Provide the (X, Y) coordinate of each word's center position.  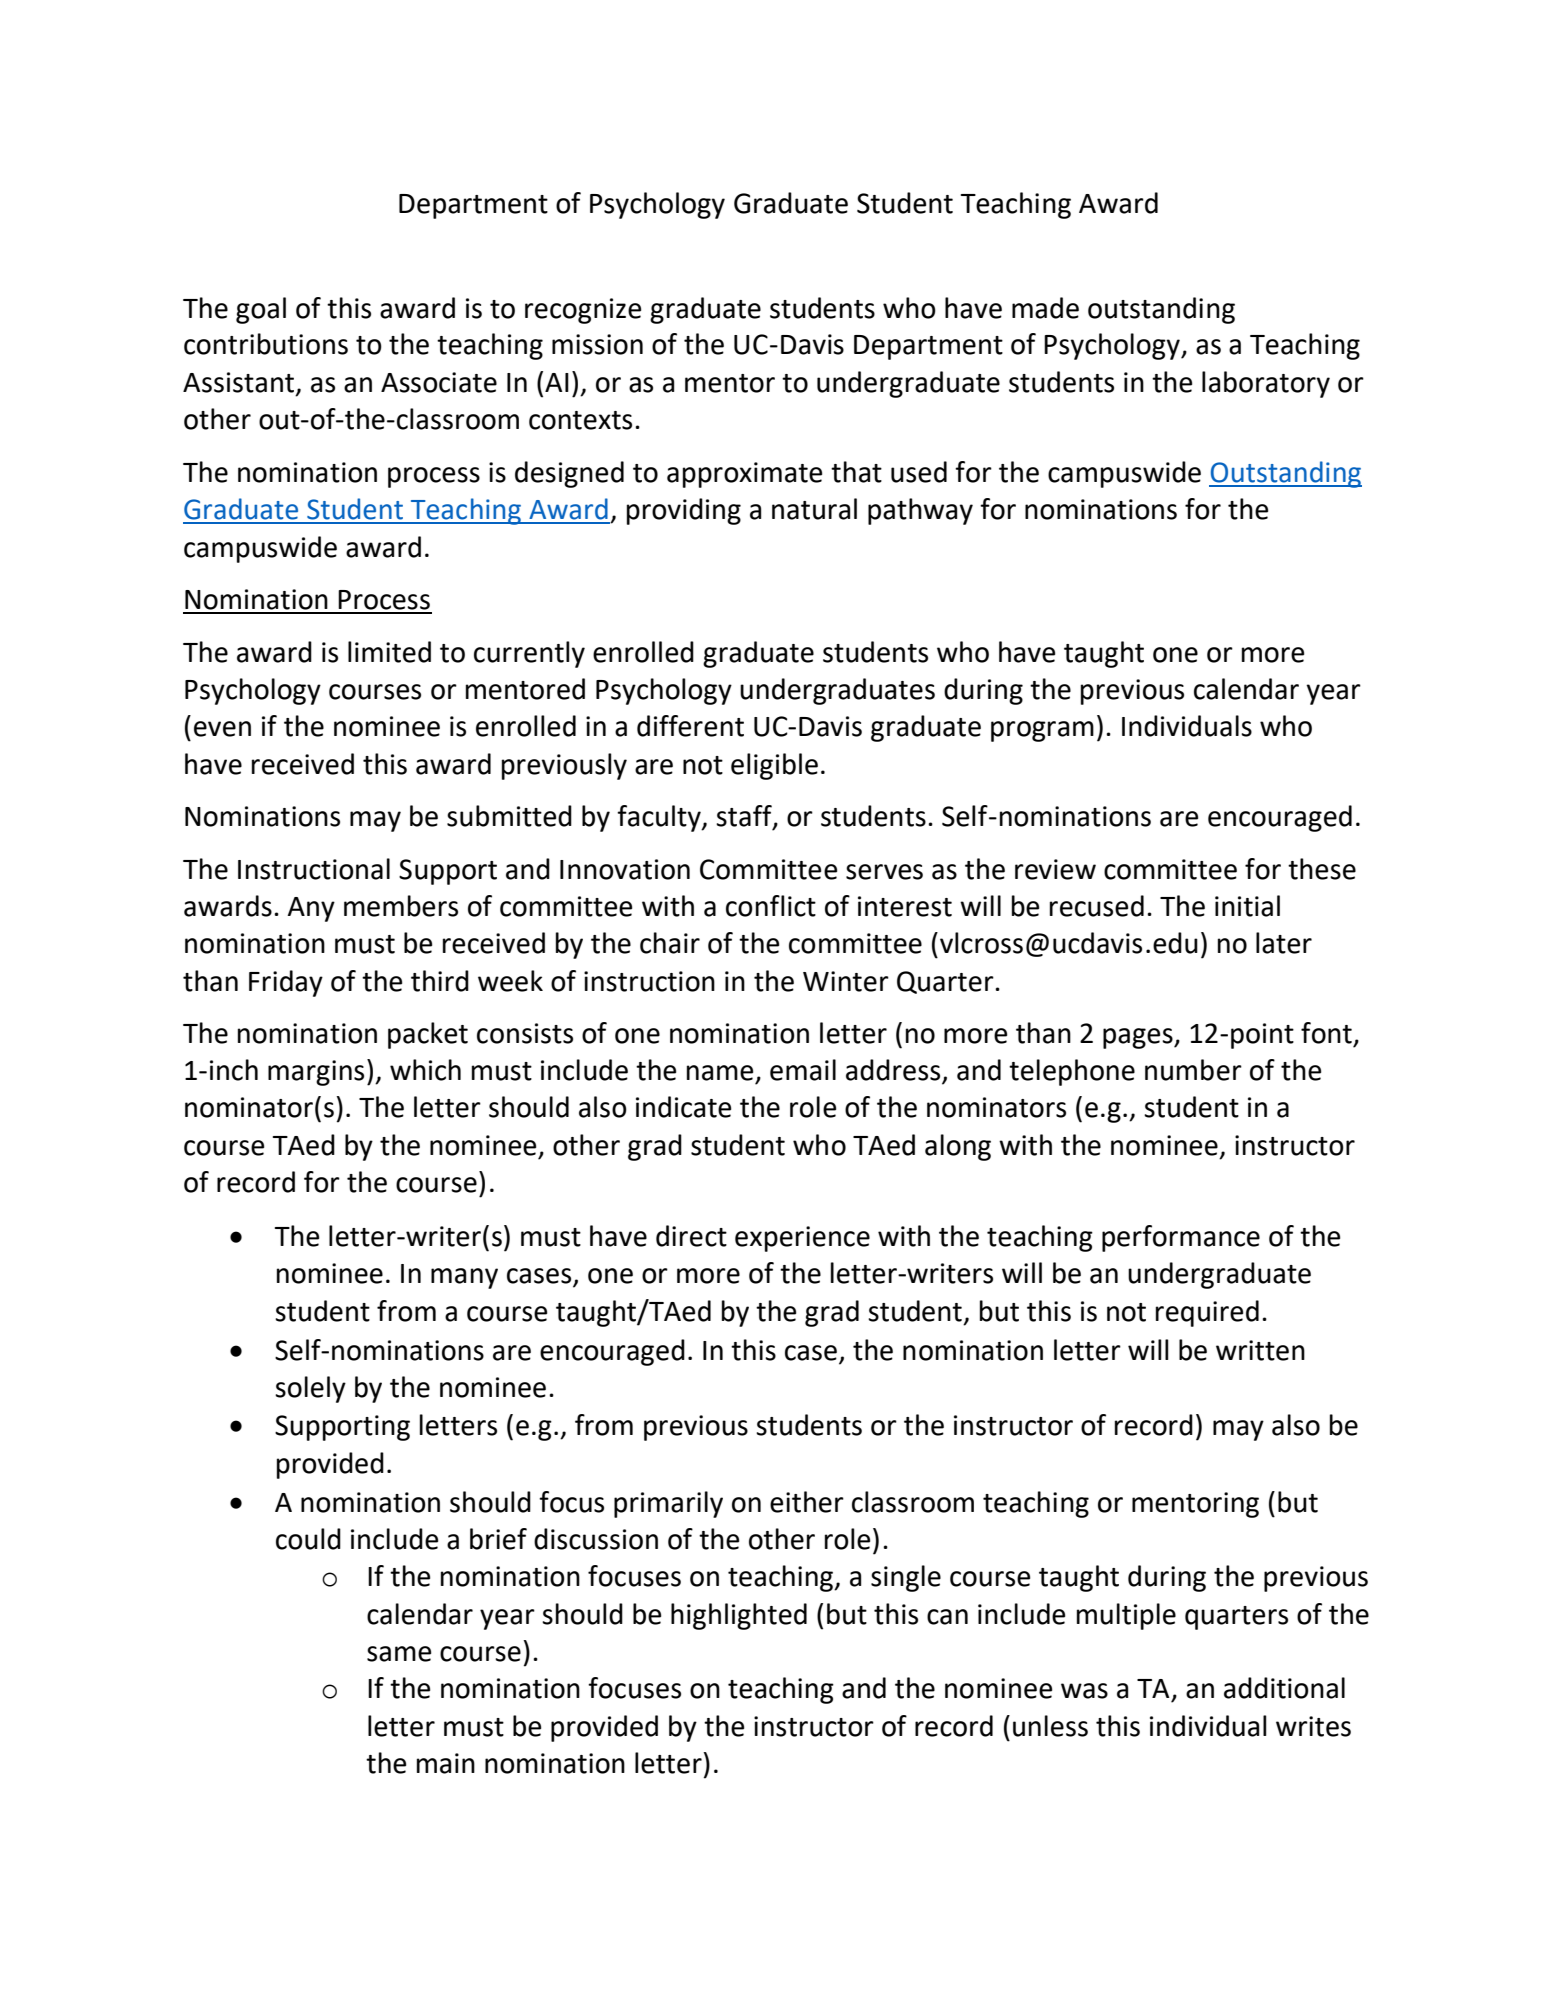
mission (597, 344)
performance (1181, 1238)
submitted (509, 816)
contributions (266, 344)
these (1322, 869)
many (464, 1278)
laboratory (1266, 384)
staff (745, 817)
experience (802, 1239)
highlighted (739, 1616)
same (399, 1654)
